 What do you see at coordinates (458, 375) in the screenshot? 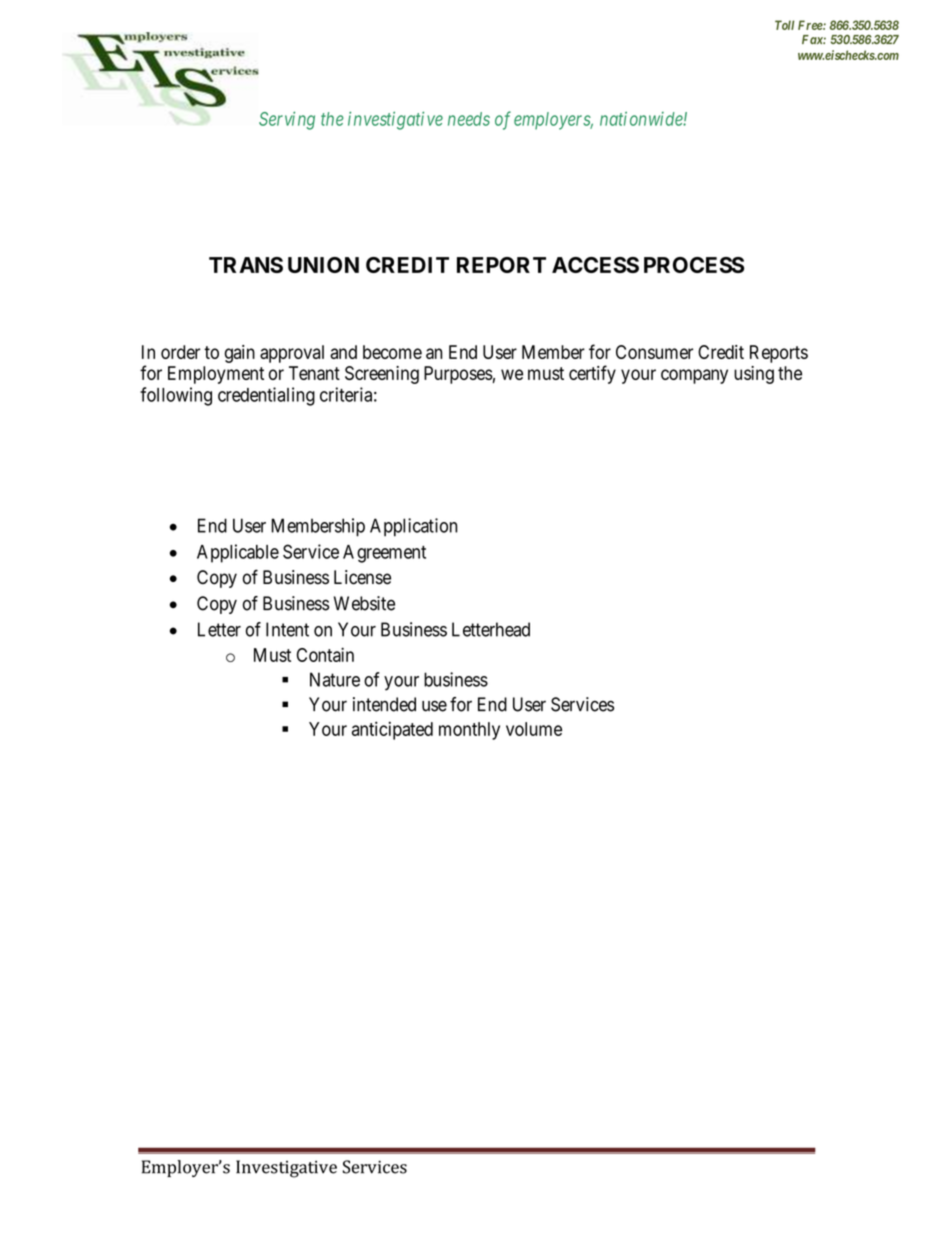
I see `Purposes` at bounding box center [458, 375].
